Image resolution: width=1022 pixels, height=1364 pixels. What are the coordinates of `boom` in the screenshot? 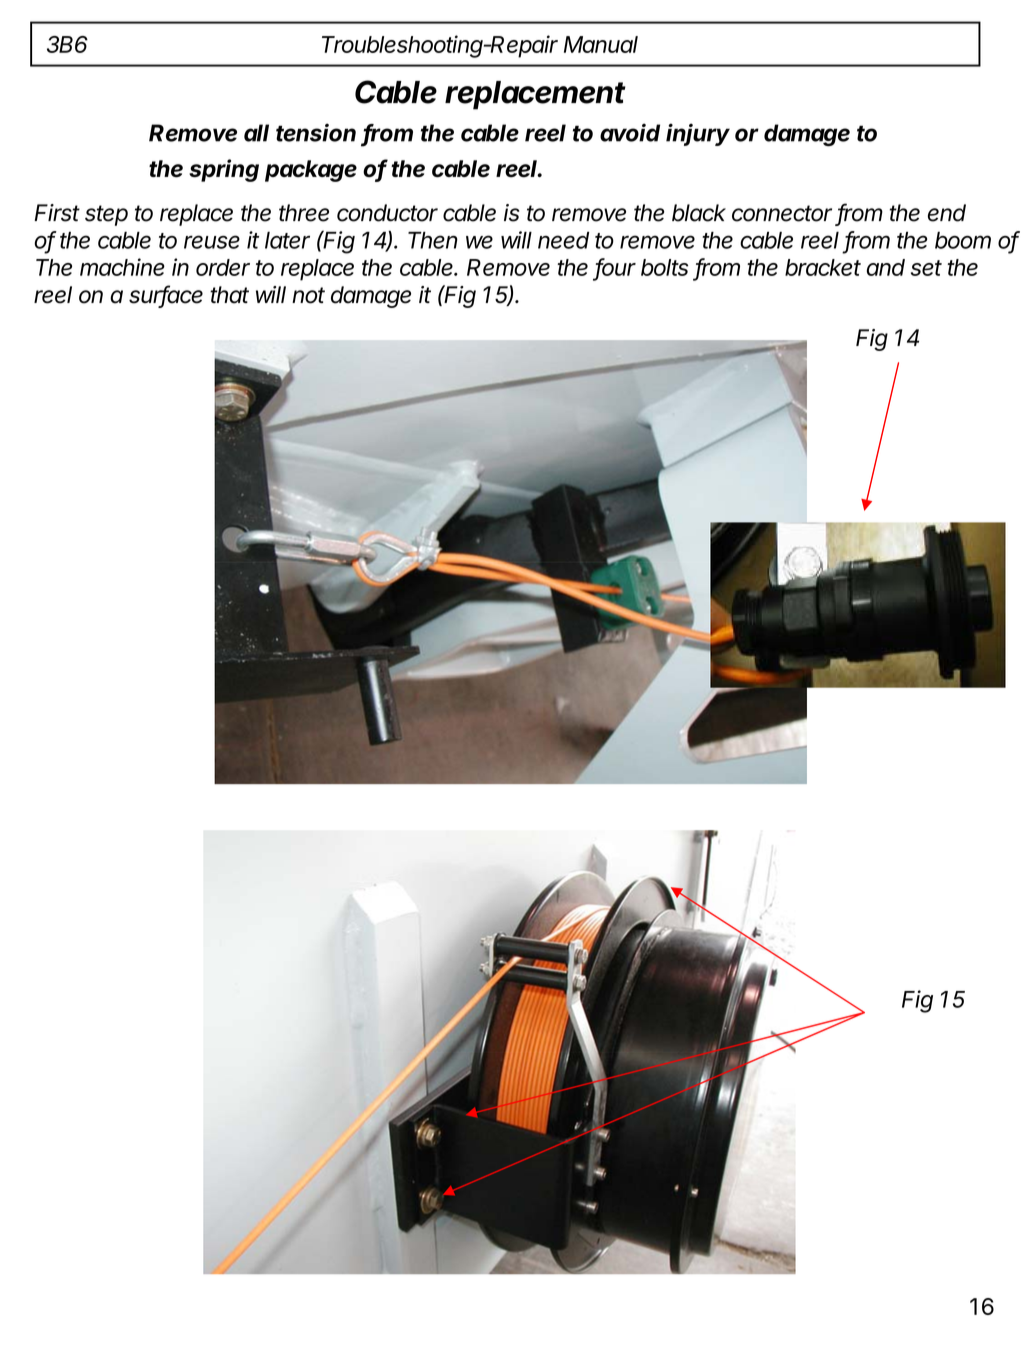 It's located at (963, 240).
